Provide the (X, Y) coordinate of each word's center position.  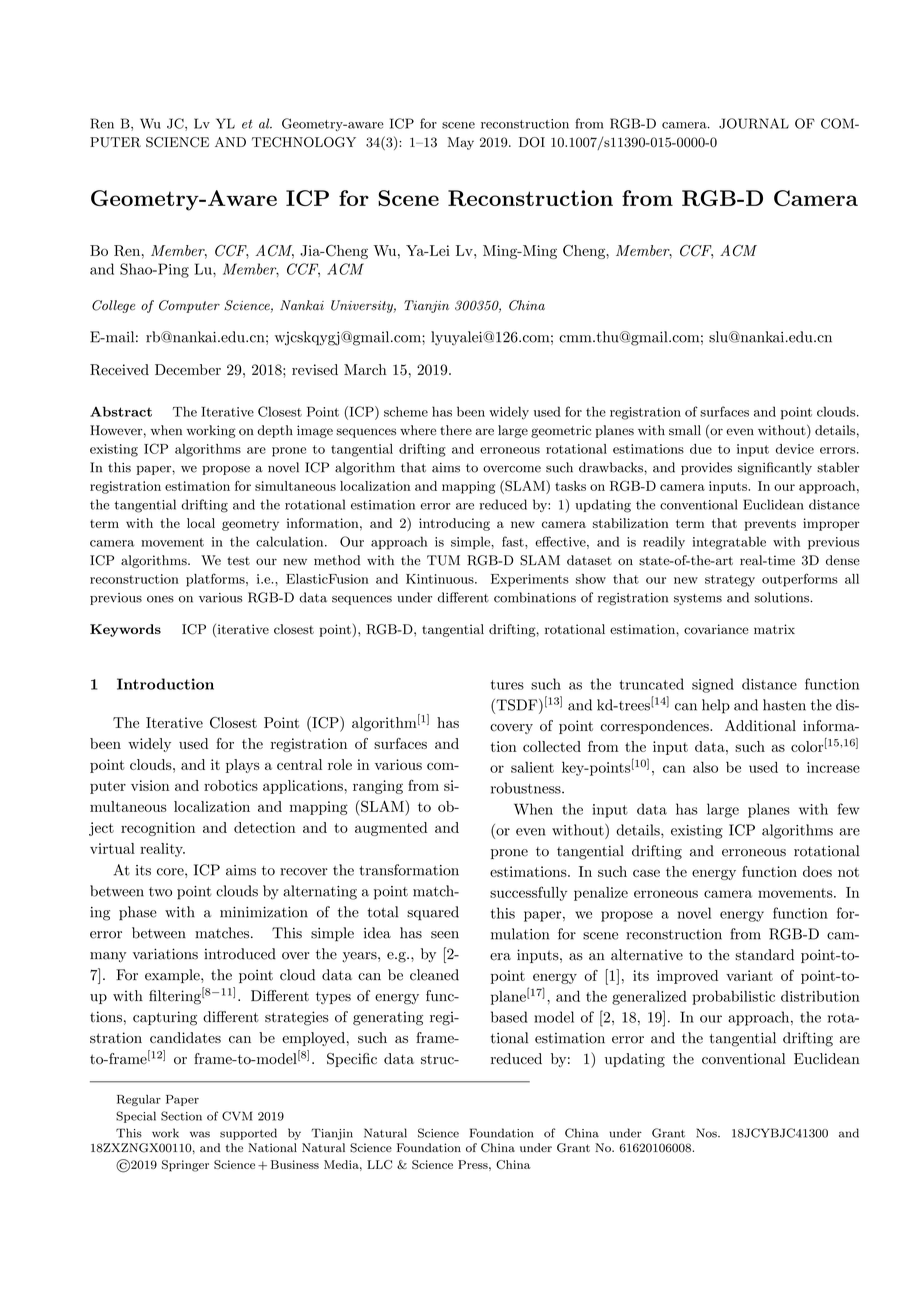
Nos (707, 1133)
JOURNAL (754, 123)
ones (160, 599)
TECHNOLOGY (304, 142)
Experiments (530, 580)
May (461, 143)
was (200, 1134)
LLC (379, 1164)
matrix (774, 629)
